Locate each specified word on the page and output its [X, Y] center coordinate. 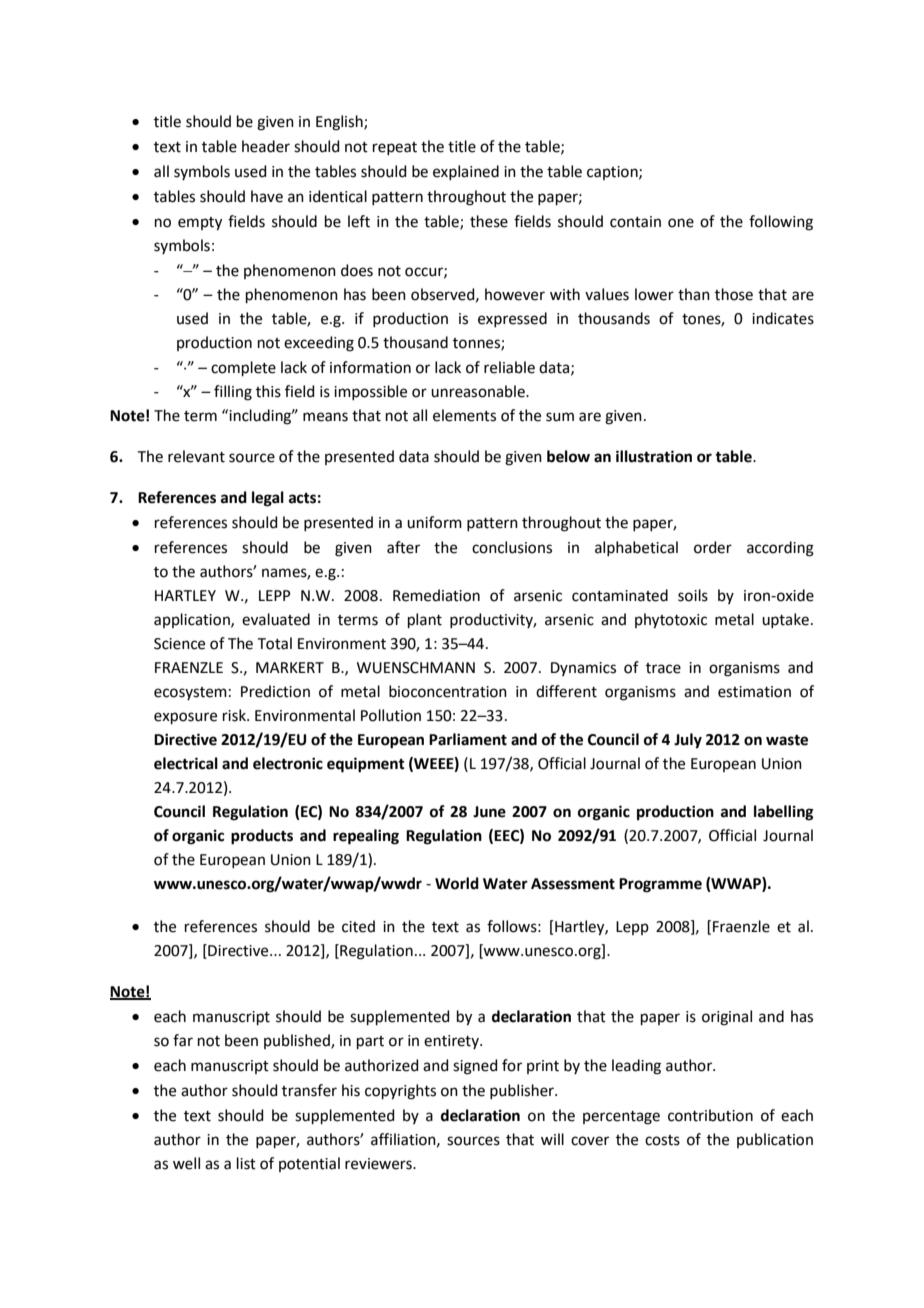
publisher [523, 1091]
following [781, 223]
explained [466, 172]
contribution [710, 1115]
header [266, 146]
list [246, 1163]
